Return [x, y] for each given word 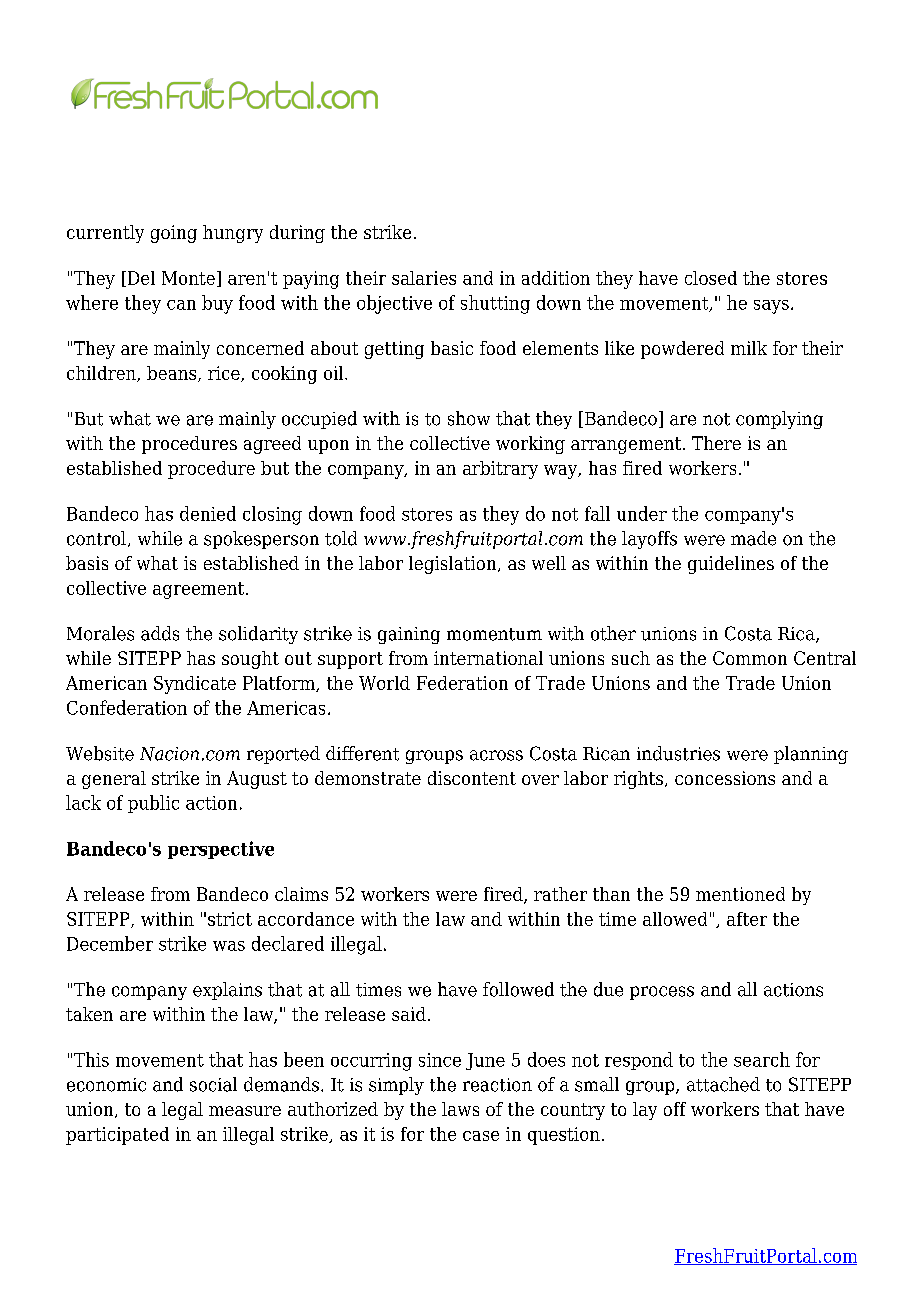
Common [750, 658]
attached [723, 1084]
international [488, 658]
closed [711, 278]
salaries [424, 278]
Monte [188, 278]
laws [460, 1109]
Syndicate [195, 685]
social [213, 1084]
